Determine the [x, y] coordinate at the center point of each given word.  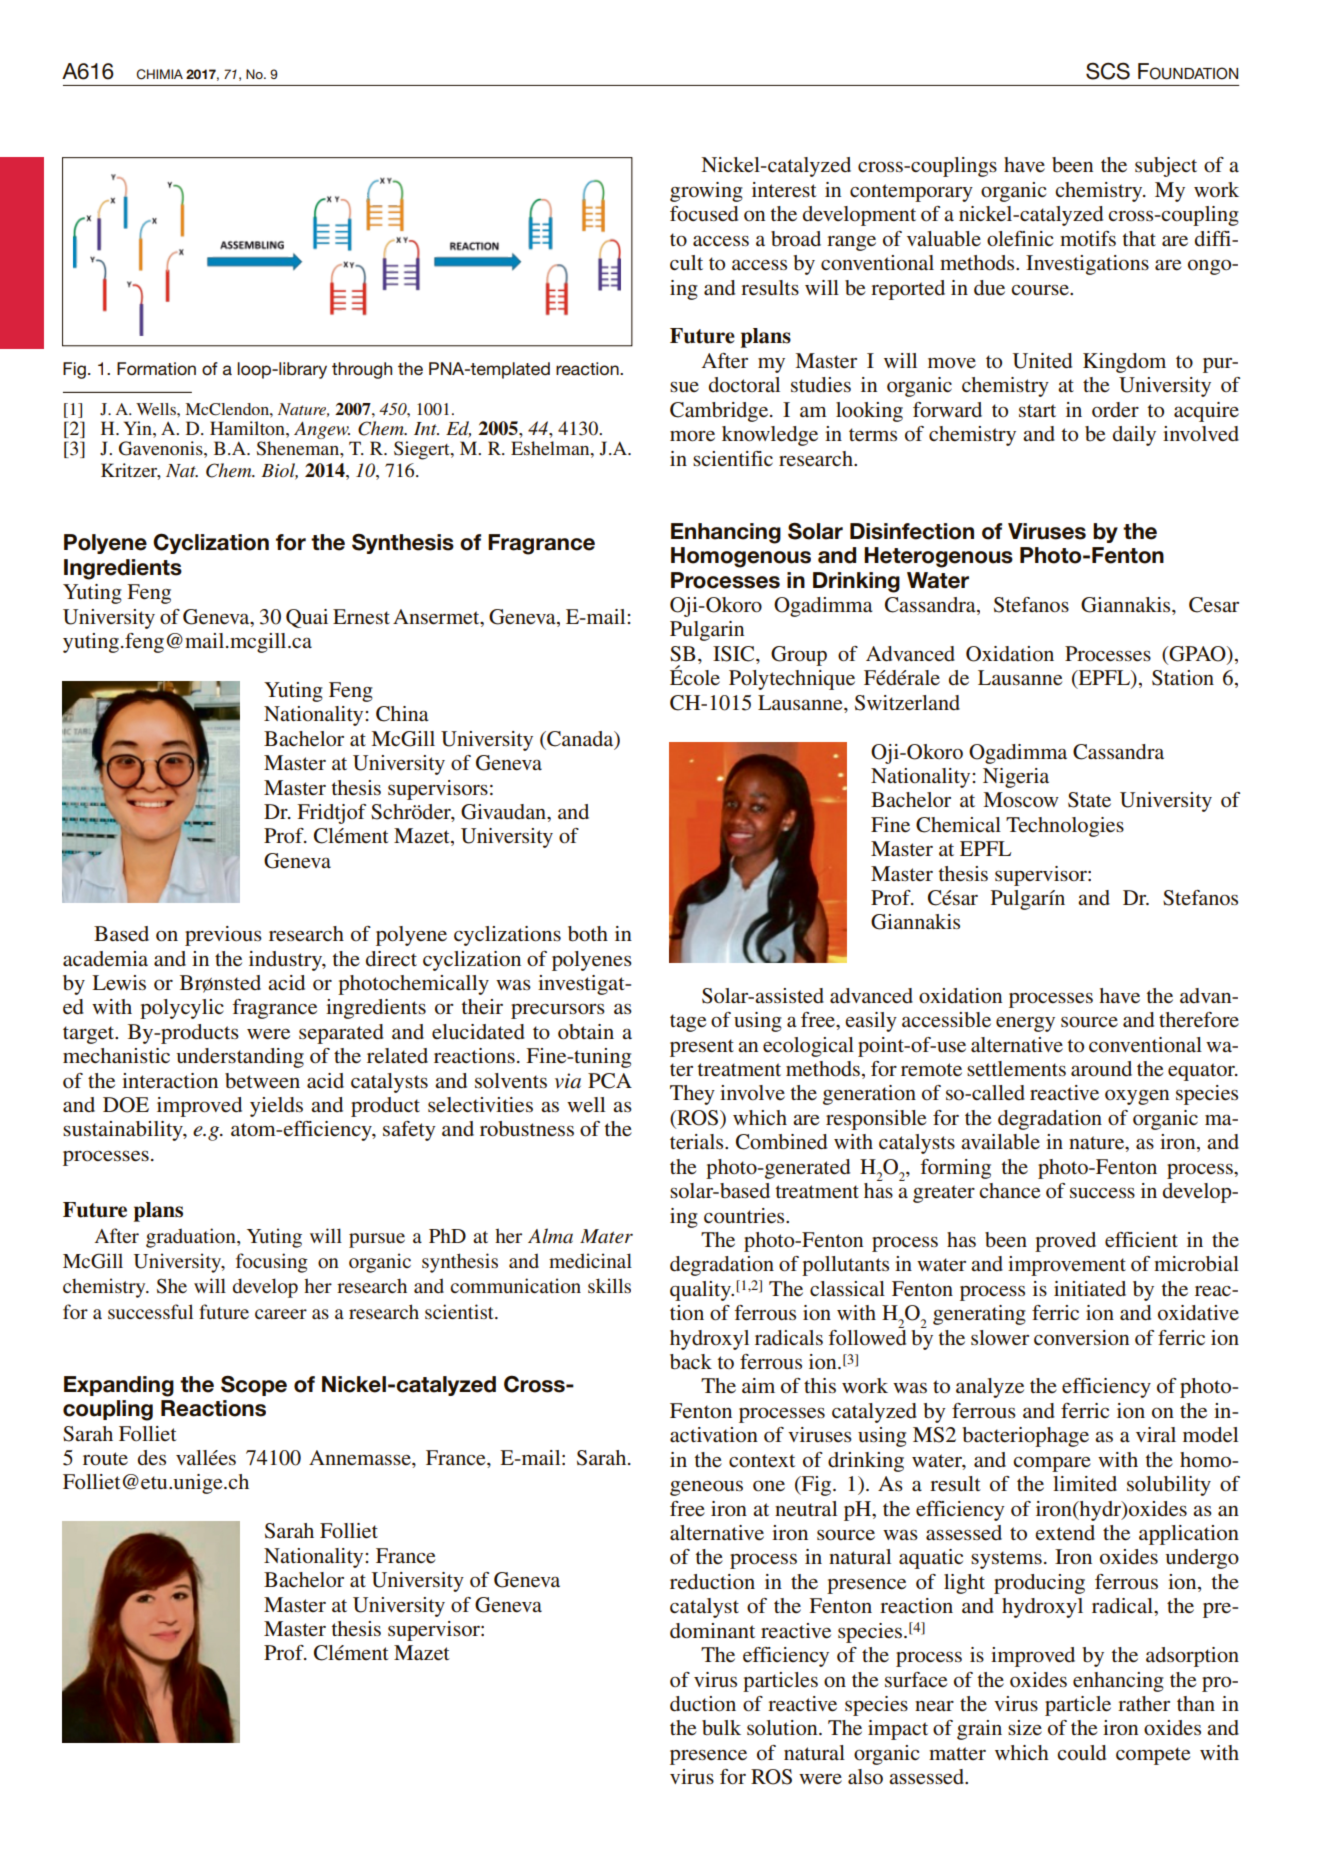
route [105, 1459]
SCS [1108, 71]
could [1081, 1753]
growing [706, 192]
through [362, 370]
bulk [721, 1728]
